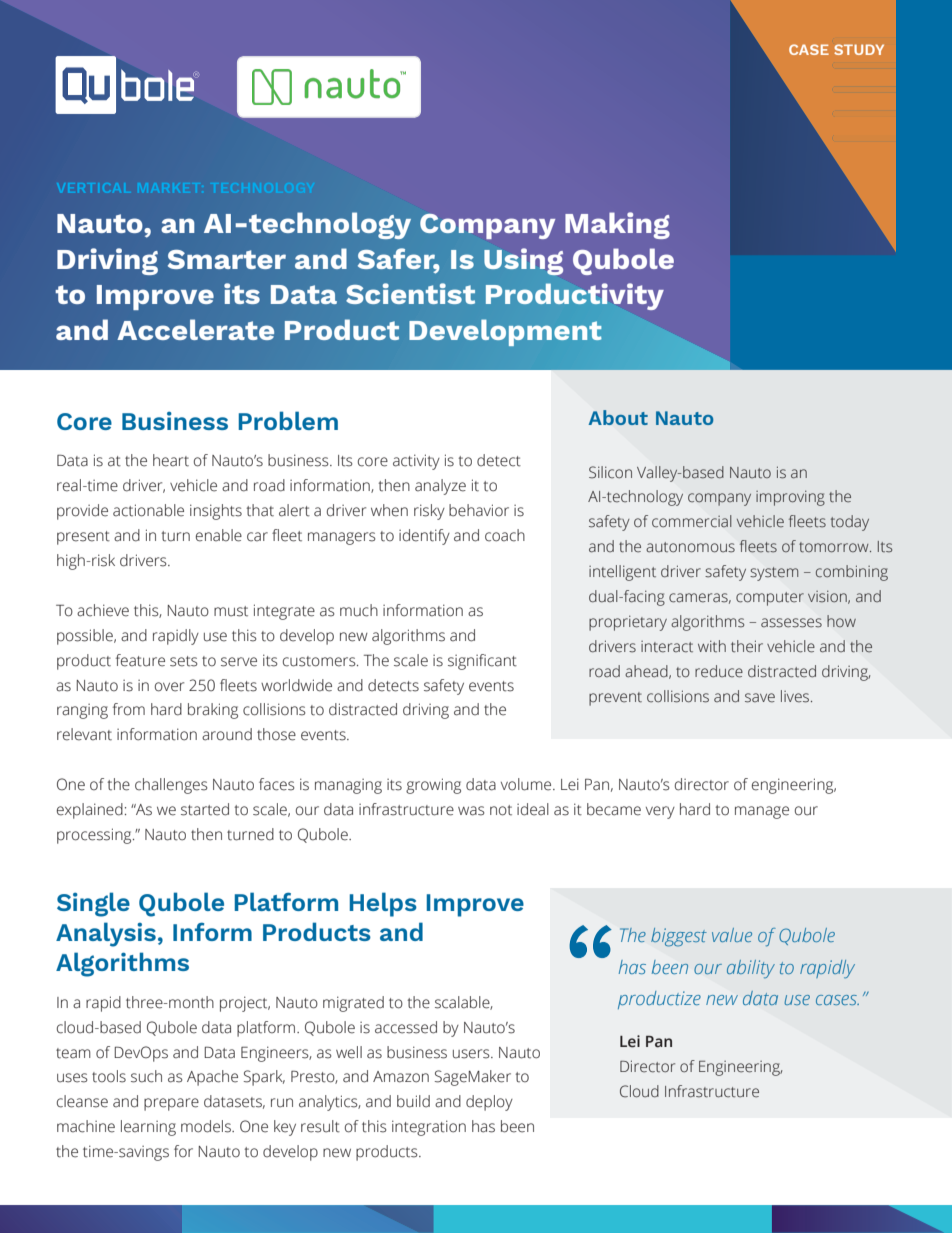 Image resolution: width=952 pixels, height=1233 pixels. I want to click on Making, so click(617, 225).
